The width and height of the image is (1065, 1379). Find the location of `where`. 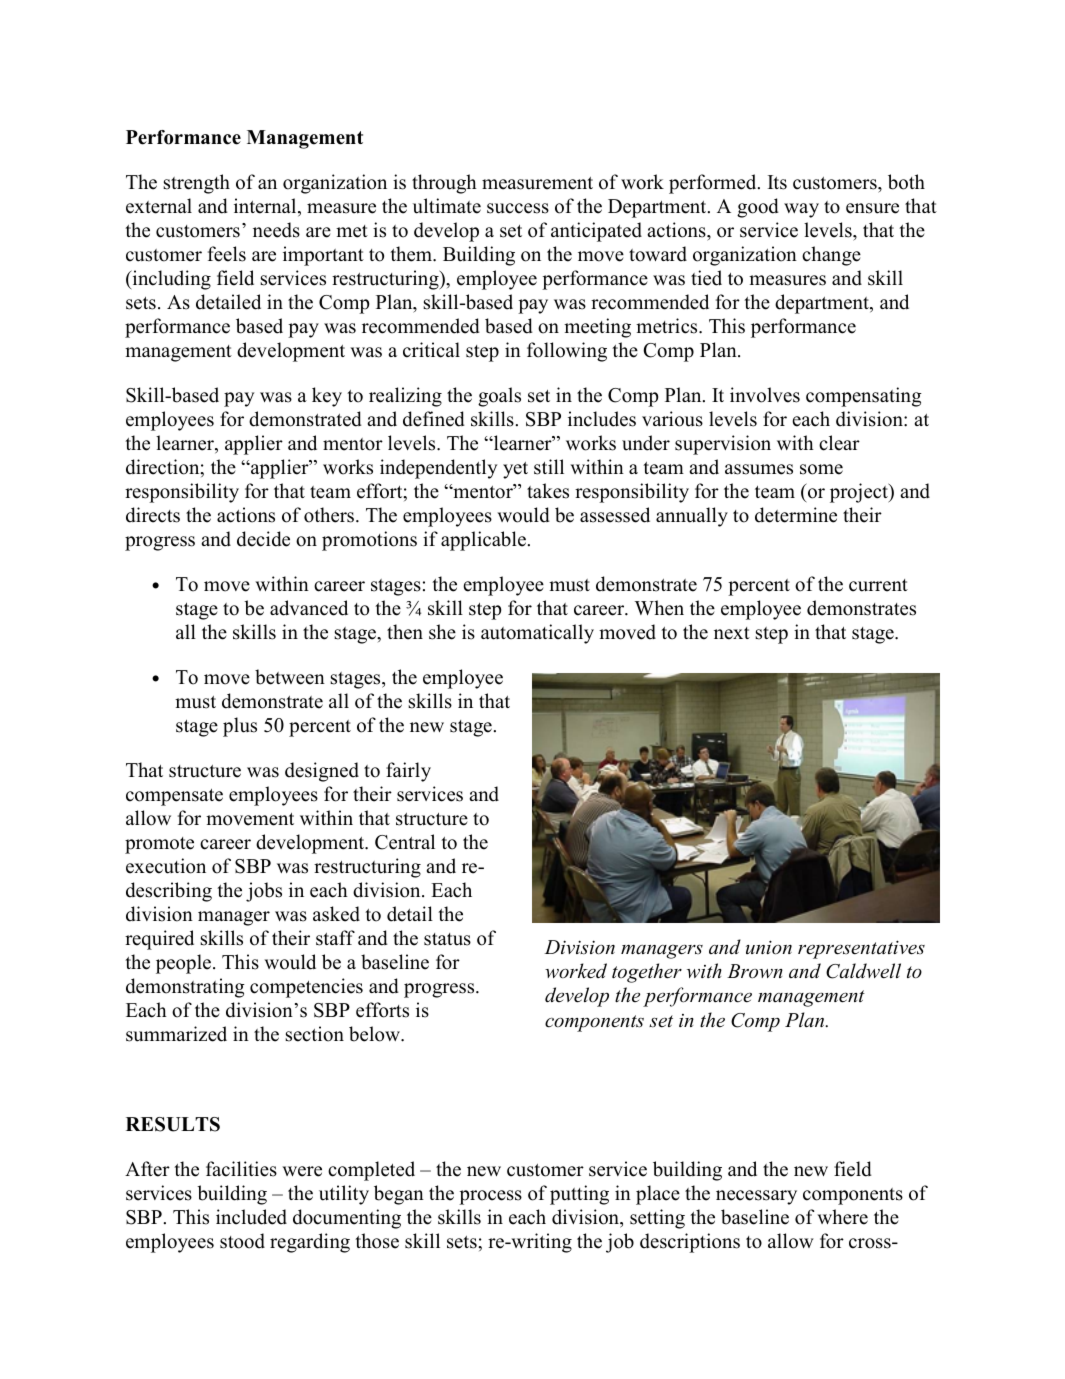

where is located at coordinates (842, 1217).
